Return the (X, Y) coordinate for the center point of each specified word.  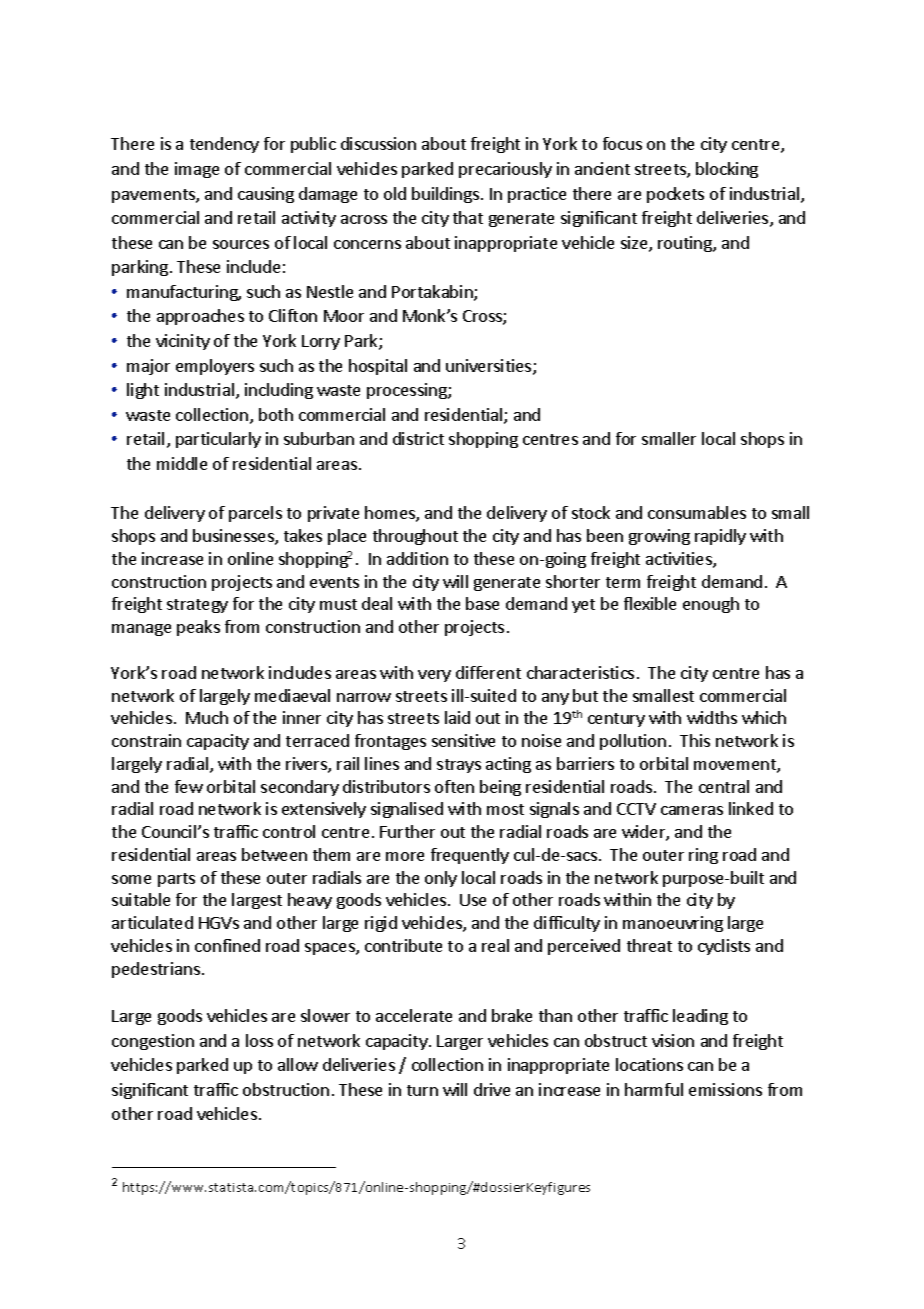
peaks (198, 628)
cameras (692, 810)
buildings (445, 195)
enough (711, 605)
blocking (727, 170)
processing (408, 391)
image (197, 170)
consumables (697, 512)
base (482, 603)
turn (422, 1090)
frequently (470, 856)
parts (176, 880)
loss (259, 1040)
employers (215, 367)
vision (673, 1040)
